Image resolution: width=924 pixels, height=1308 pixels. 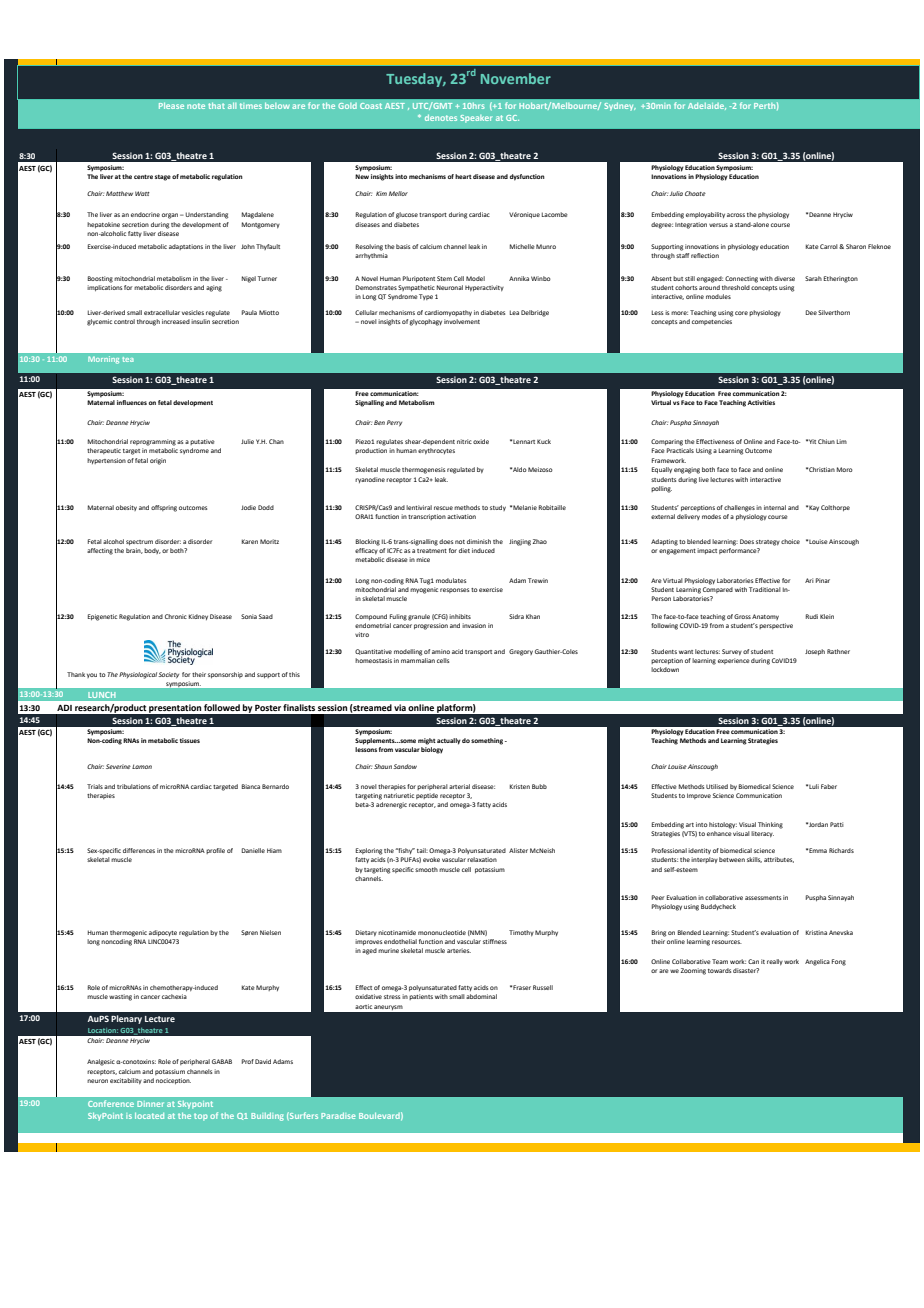 What do you see at coordinates (173, 1081) in the image?
I see `nociception` at bounding box center [173, 1081].
